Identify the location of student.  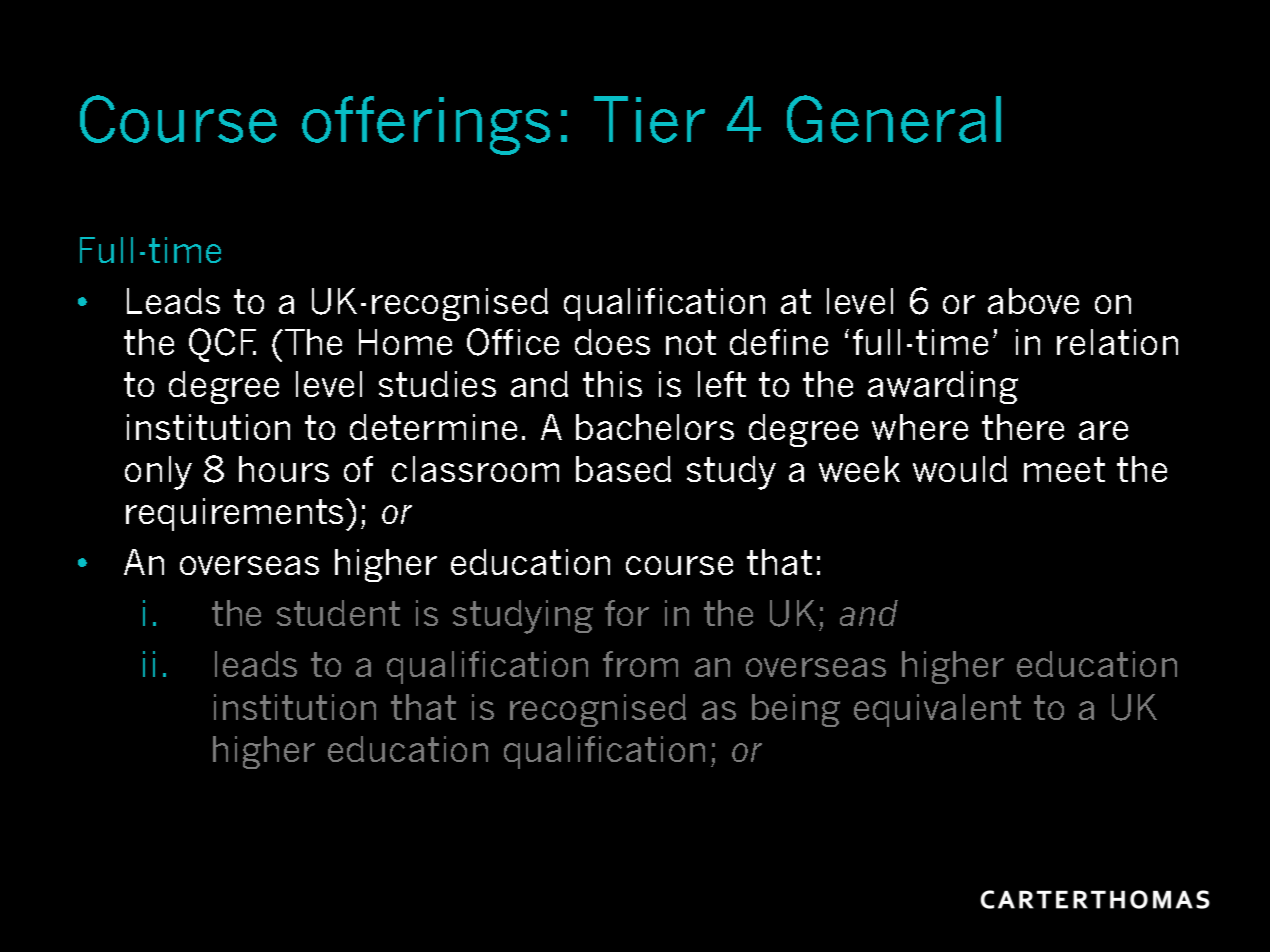
(338, 613).
